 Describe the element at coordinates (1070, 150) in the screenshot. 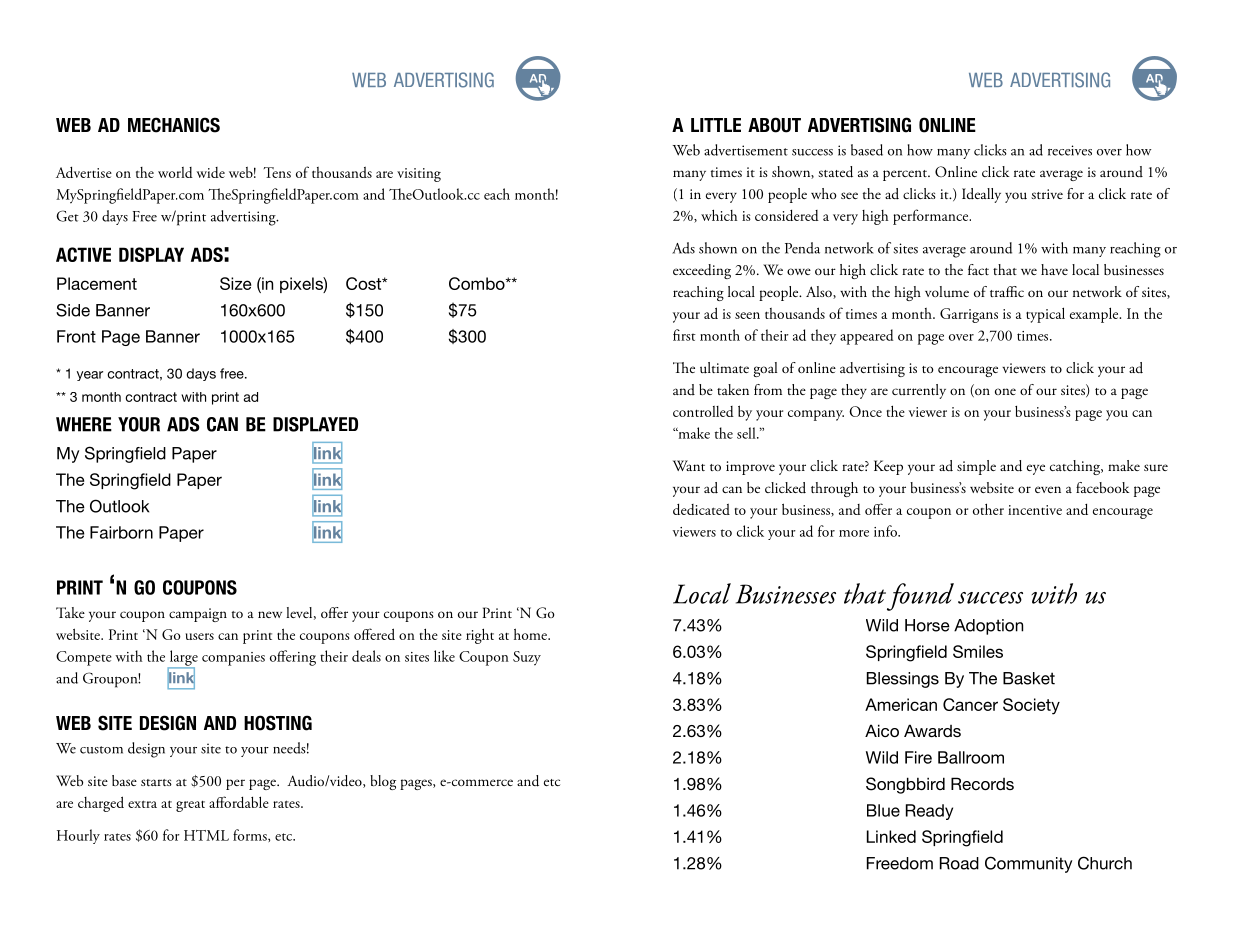

I see `receives` at that location.
